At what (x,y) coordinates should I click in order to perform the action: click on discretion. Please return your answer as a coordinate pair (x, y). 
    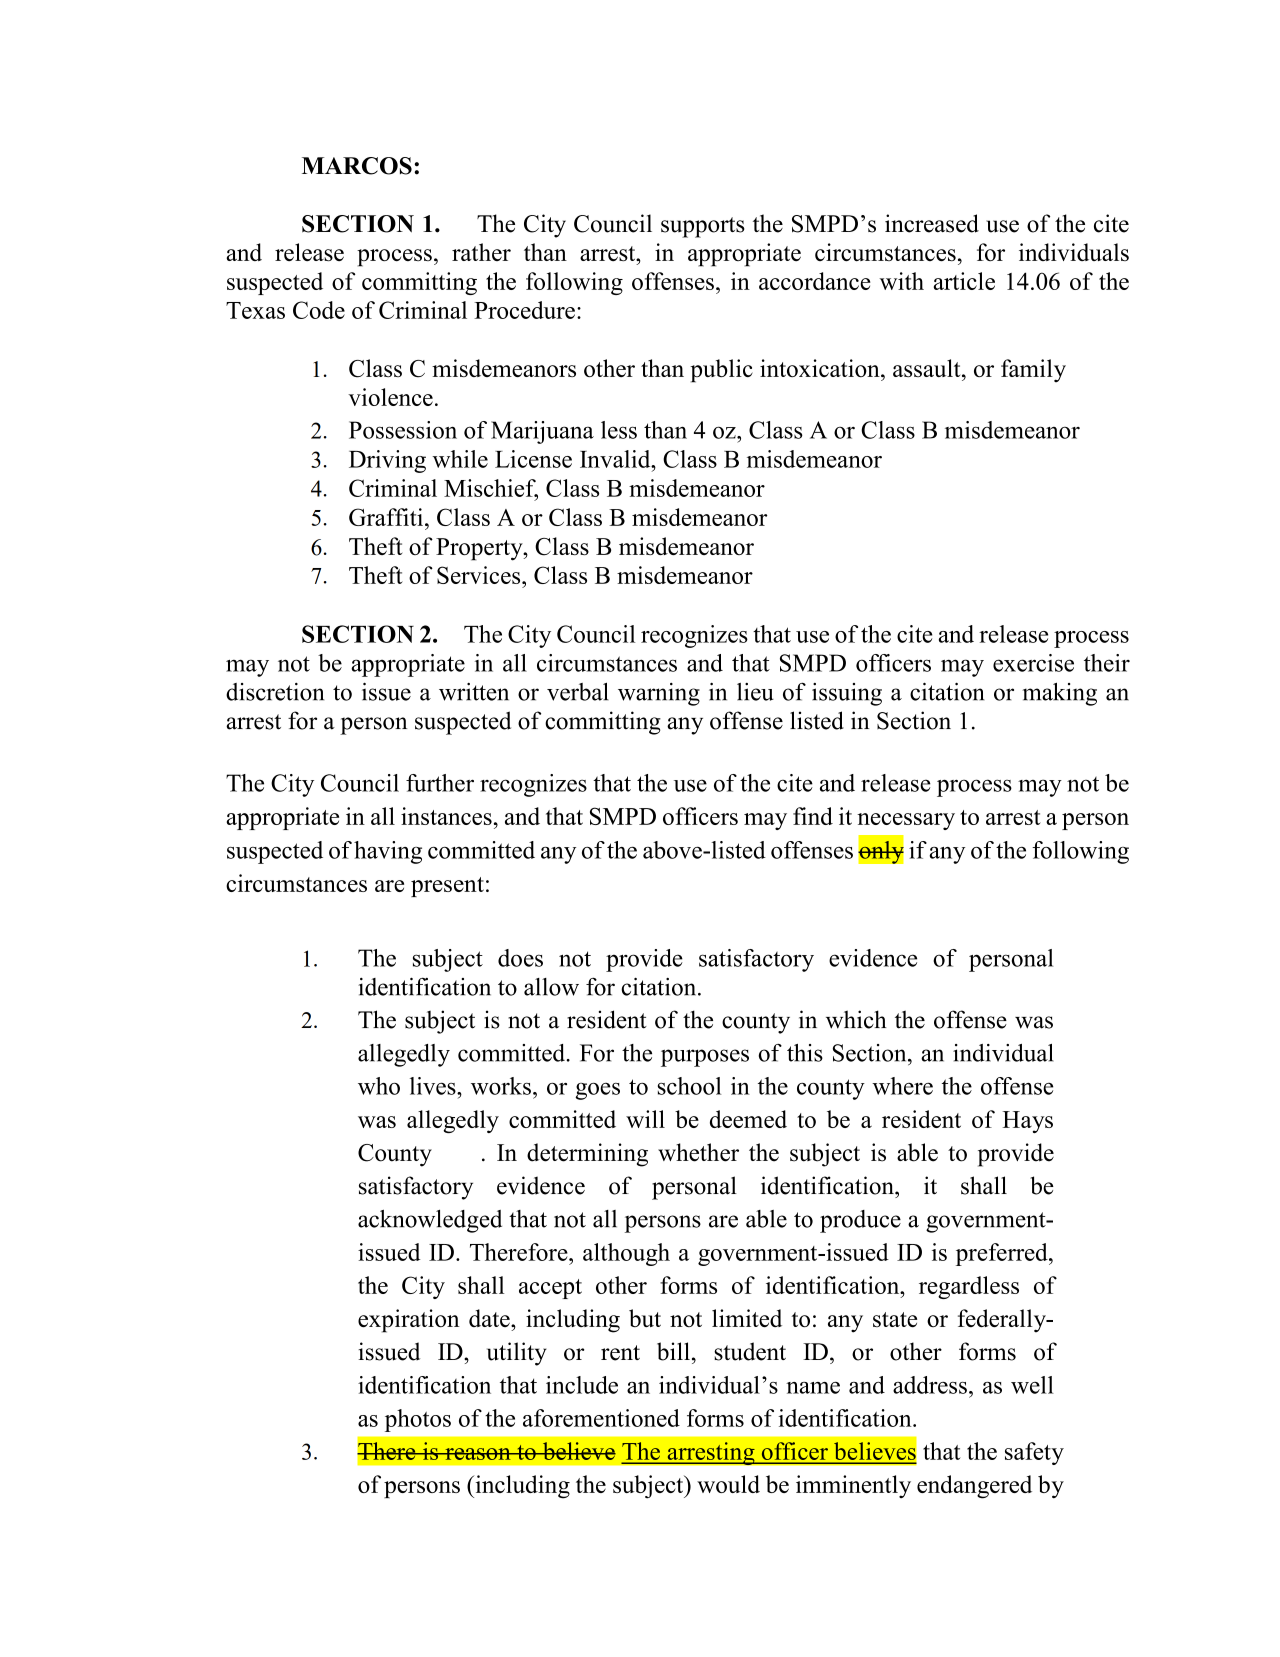
    Looking at the image, I should click on (275, 692).
